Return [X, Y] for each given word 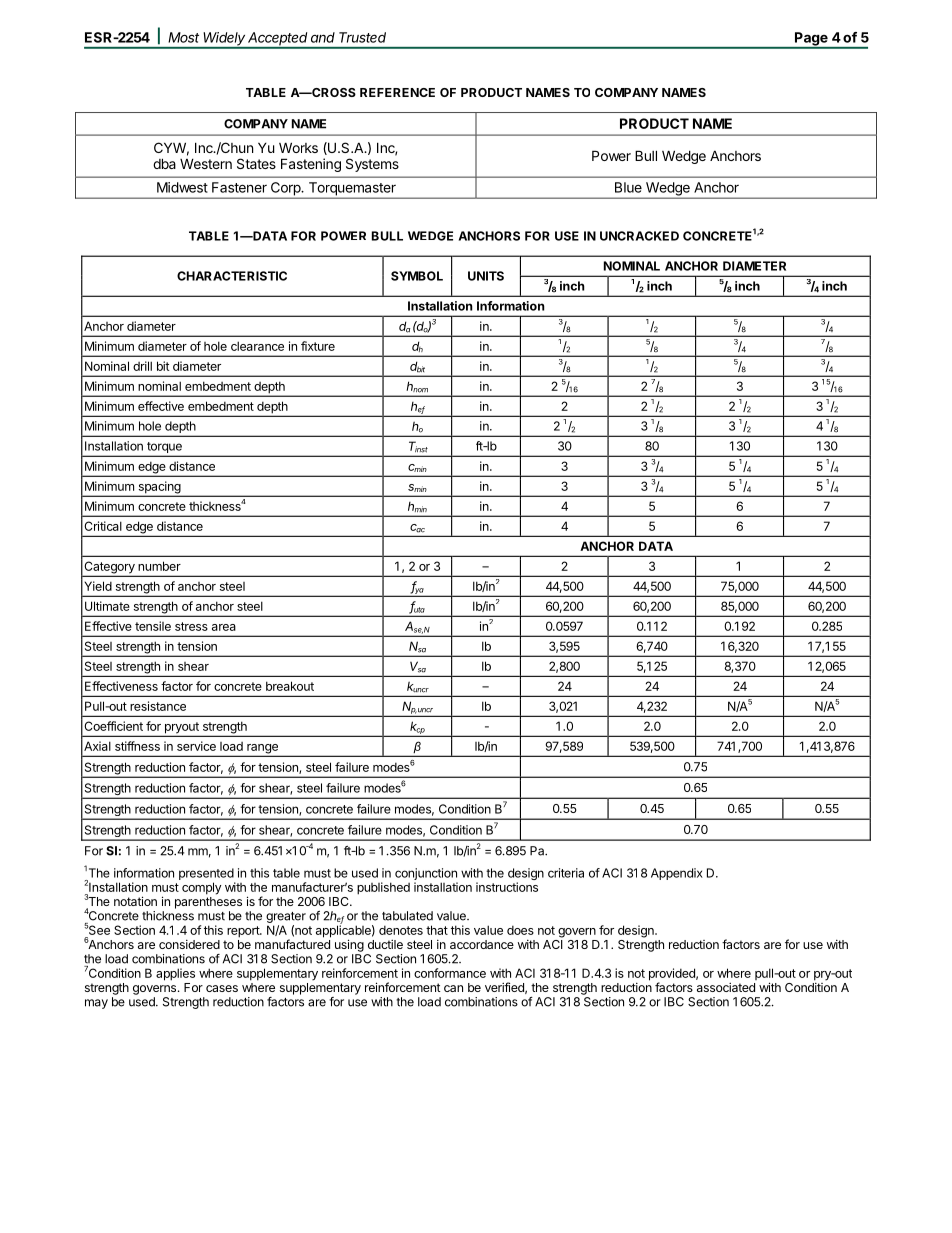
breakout [290, 686]
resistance [158, 706]
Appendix [677, 874]
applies [175, 974]
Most [183, 37]
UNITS [486, 276]
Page [811, 40]
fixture [318, 346]
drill [142, 366]
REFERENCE [397, 92]
